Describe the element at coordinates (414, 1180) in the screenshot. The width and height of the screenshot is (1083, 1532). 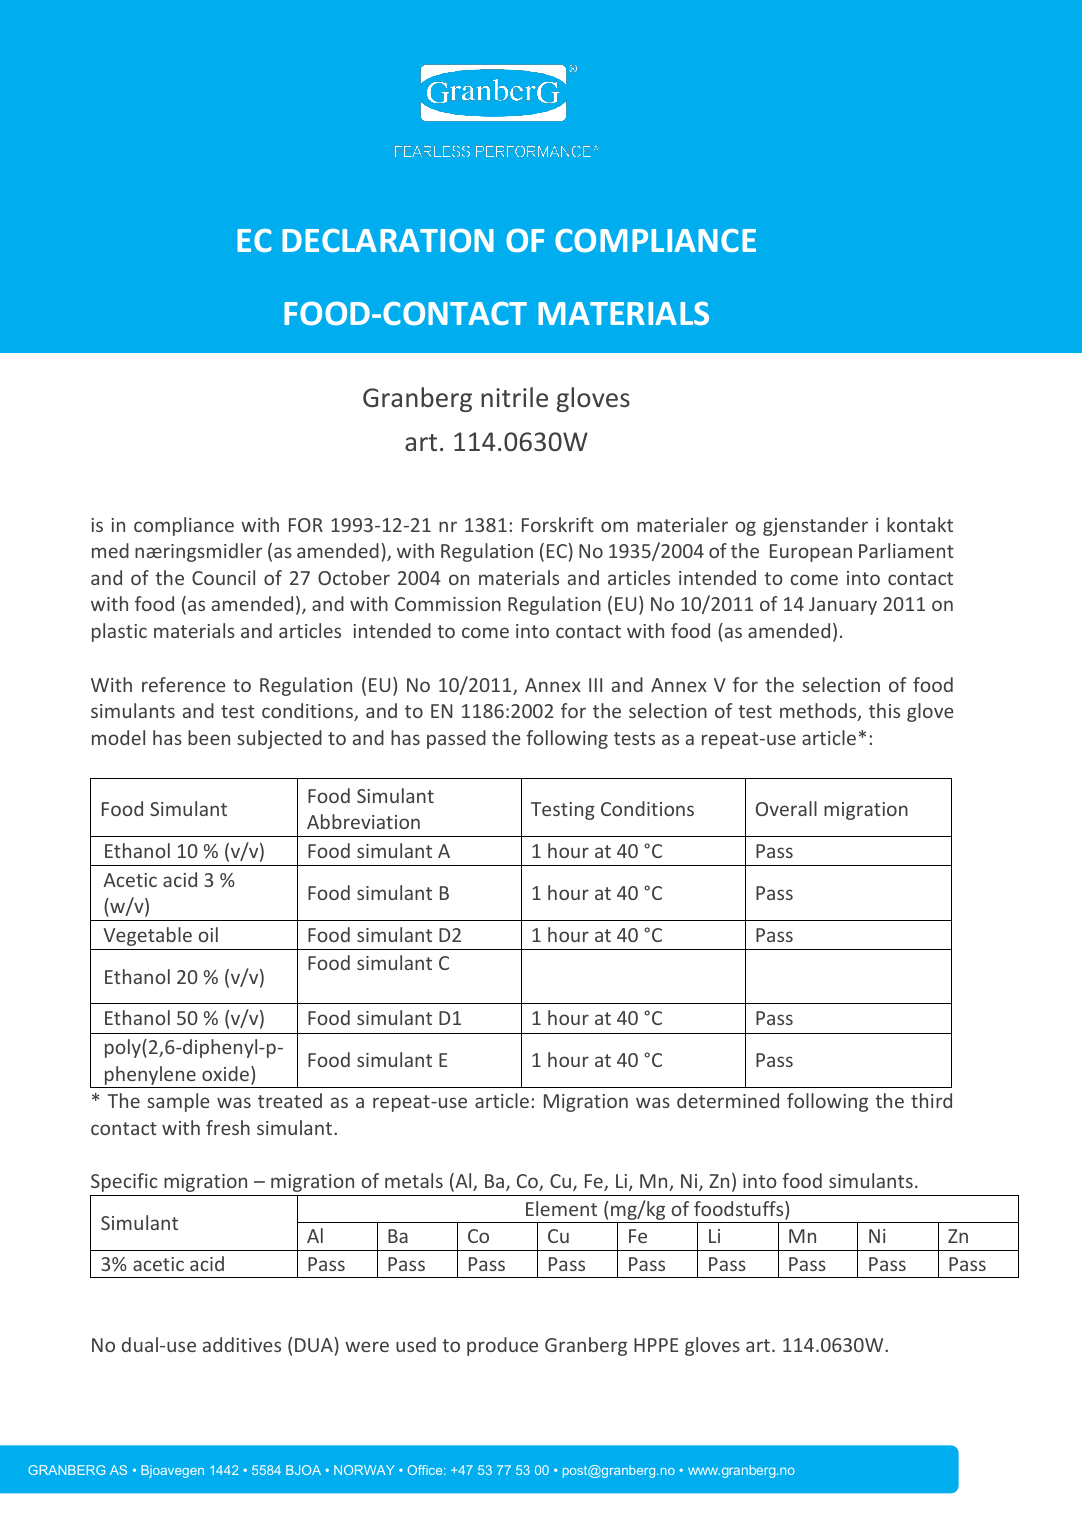
I see `metals` at that location.
